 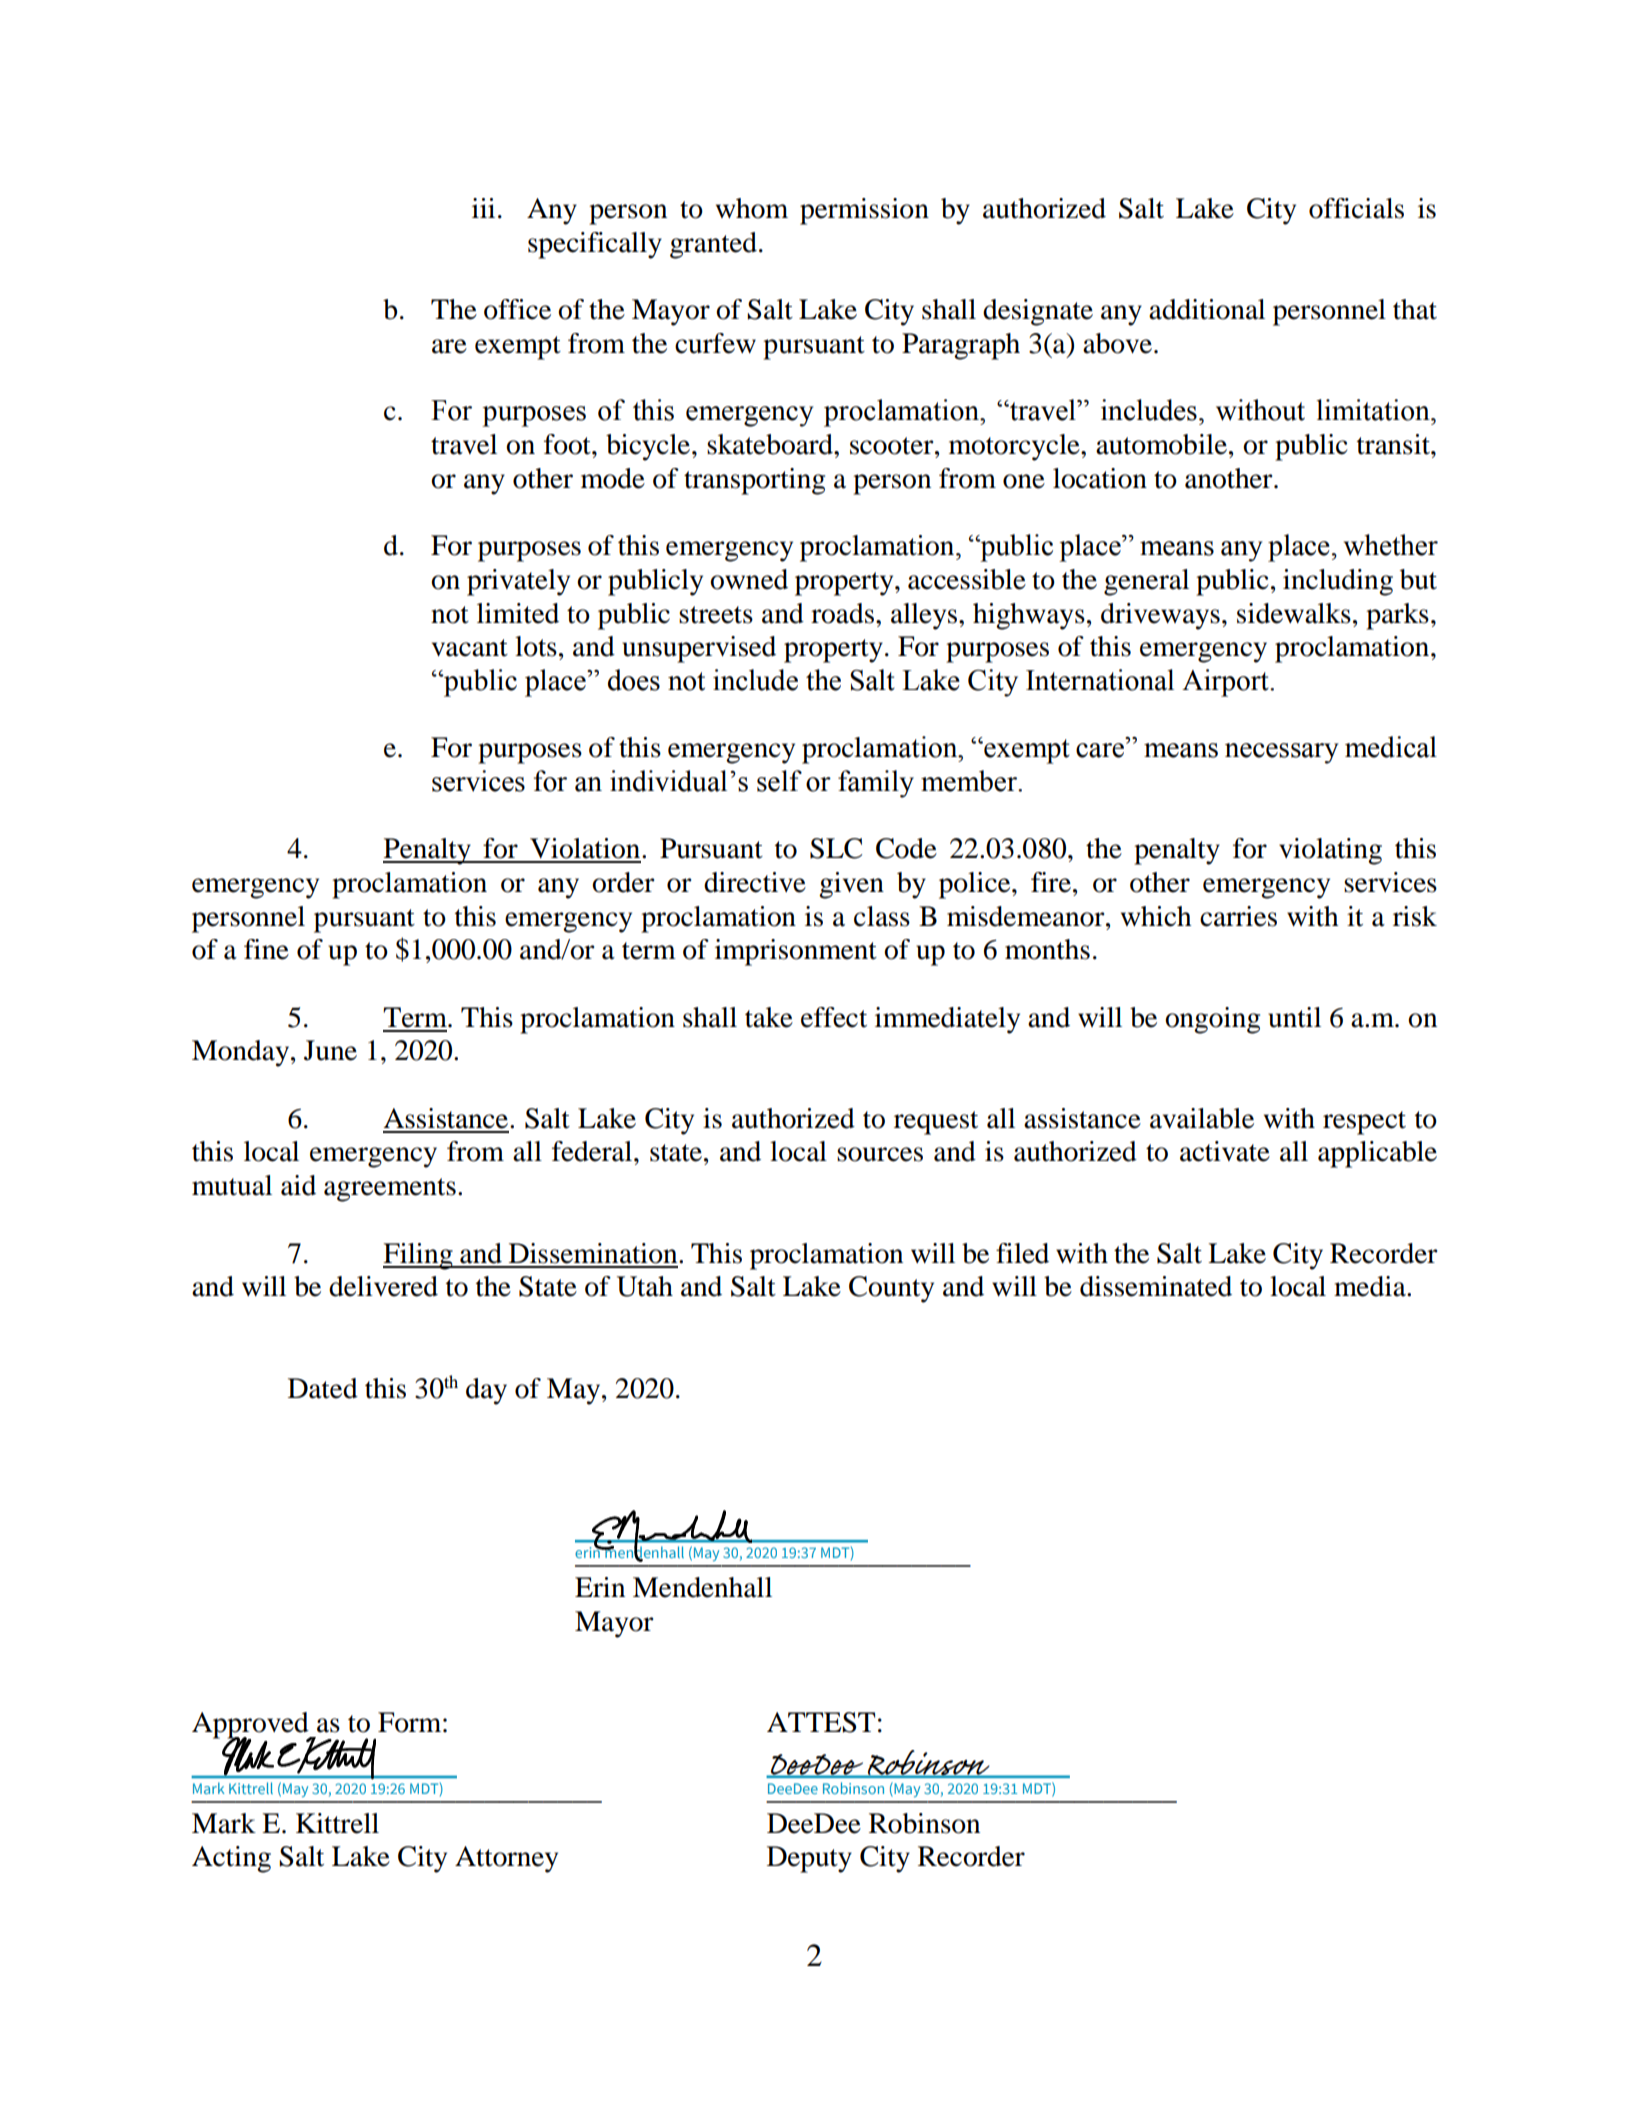 I want to click on delivered, so click(x=383, y=1286).
